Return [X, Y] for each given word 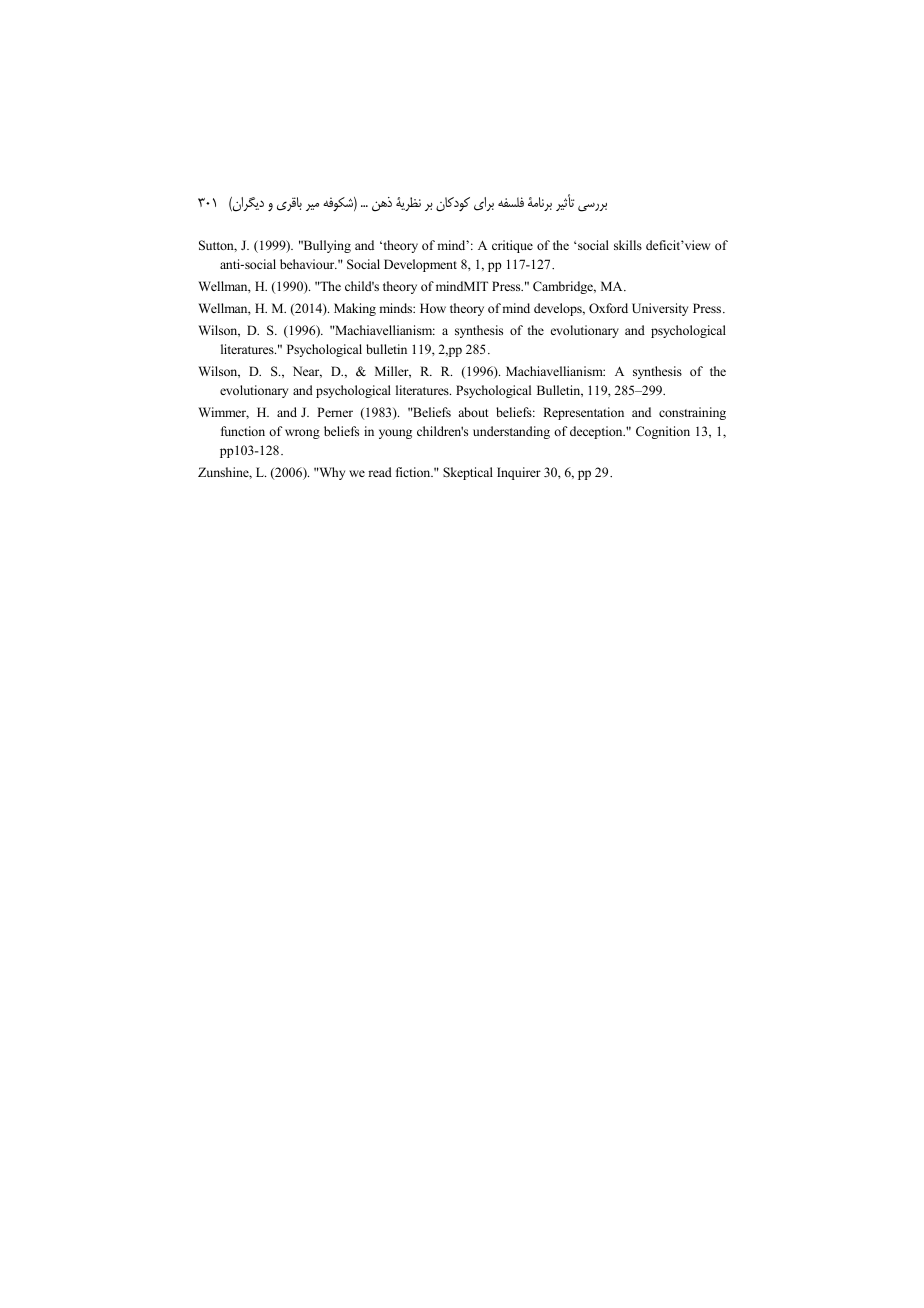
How [433, 308]
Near [307, 372]
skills [628, 245]
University [660, 309]
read [380, 472]
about [473, 412]
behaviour [308, 264]
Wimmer [223, 413]
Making [355, 309]
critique [512, 246]
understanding [511, 432]
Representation [583, 413]
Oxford [608, 308]
